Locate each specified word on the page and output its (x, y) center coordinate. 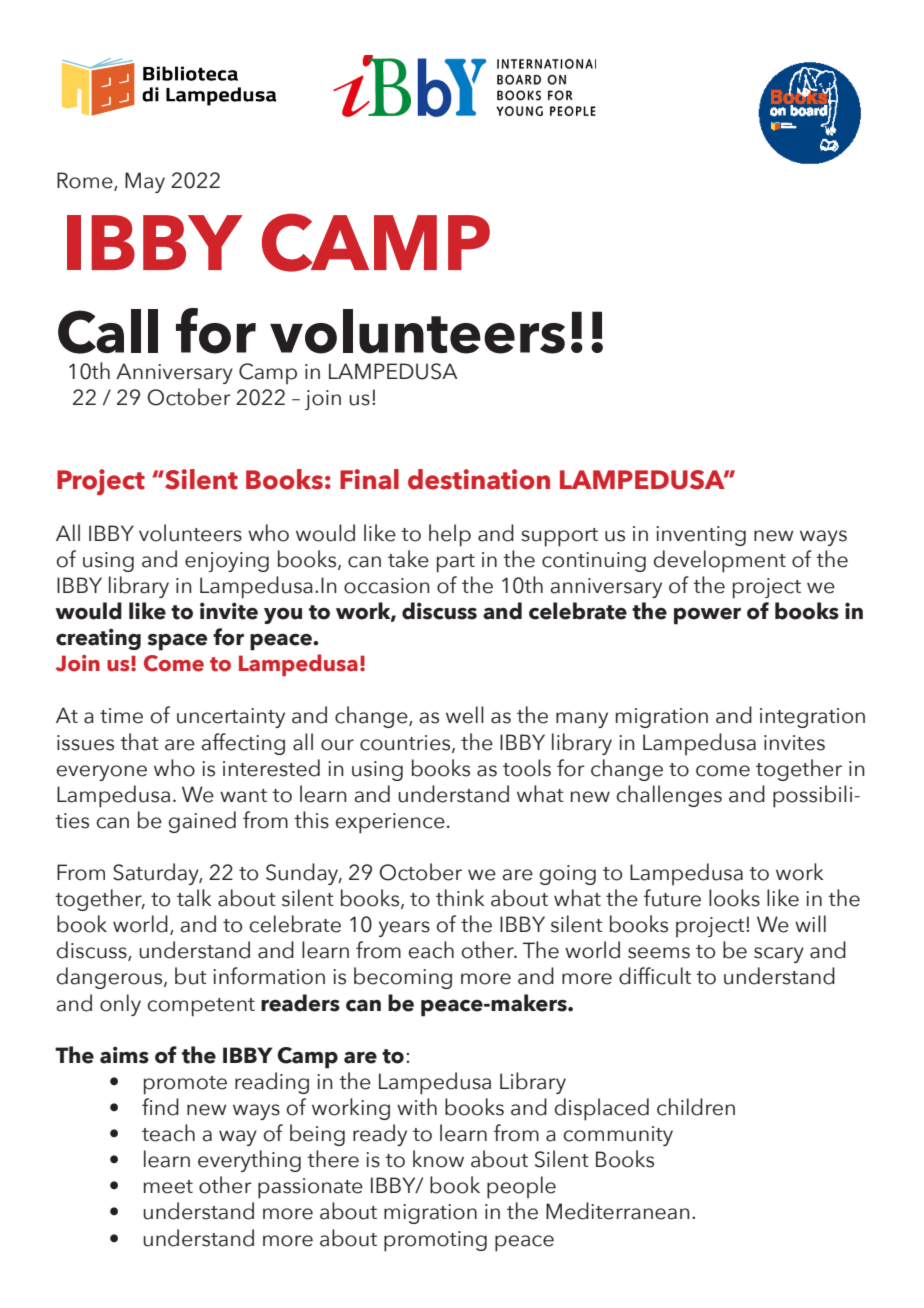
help (450, 535)
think (460, 897)
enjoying (227, 562)
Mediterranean (618, 1211)
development (720, 561)
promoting (435, 1241)
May (145, 182)
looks (734, 898)
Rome (86, 181)
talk (194, 898)
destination (479, 479)
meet (168, 1187)
